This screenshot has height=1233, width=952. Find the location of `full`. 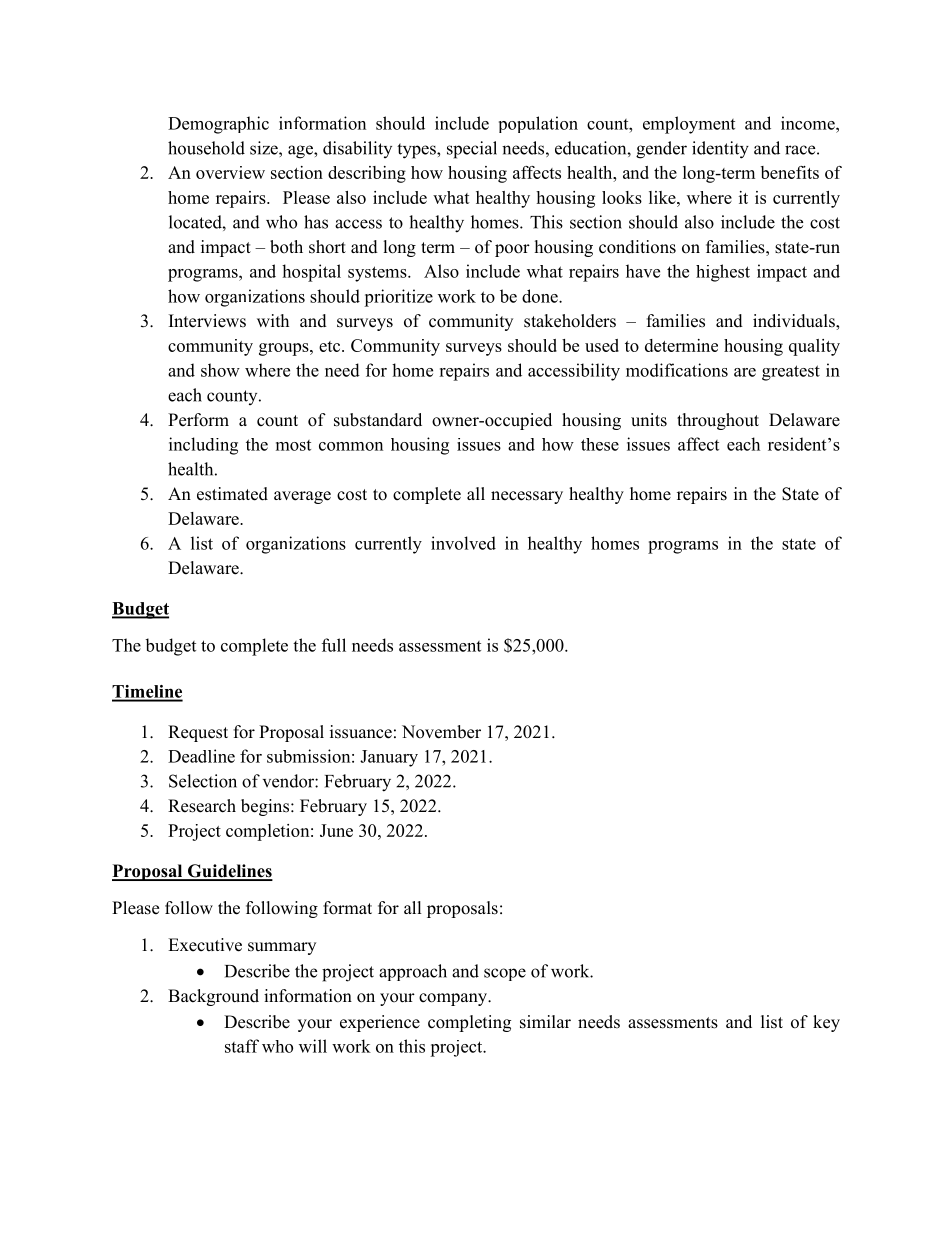

full is located at coordinates (334, 645).
